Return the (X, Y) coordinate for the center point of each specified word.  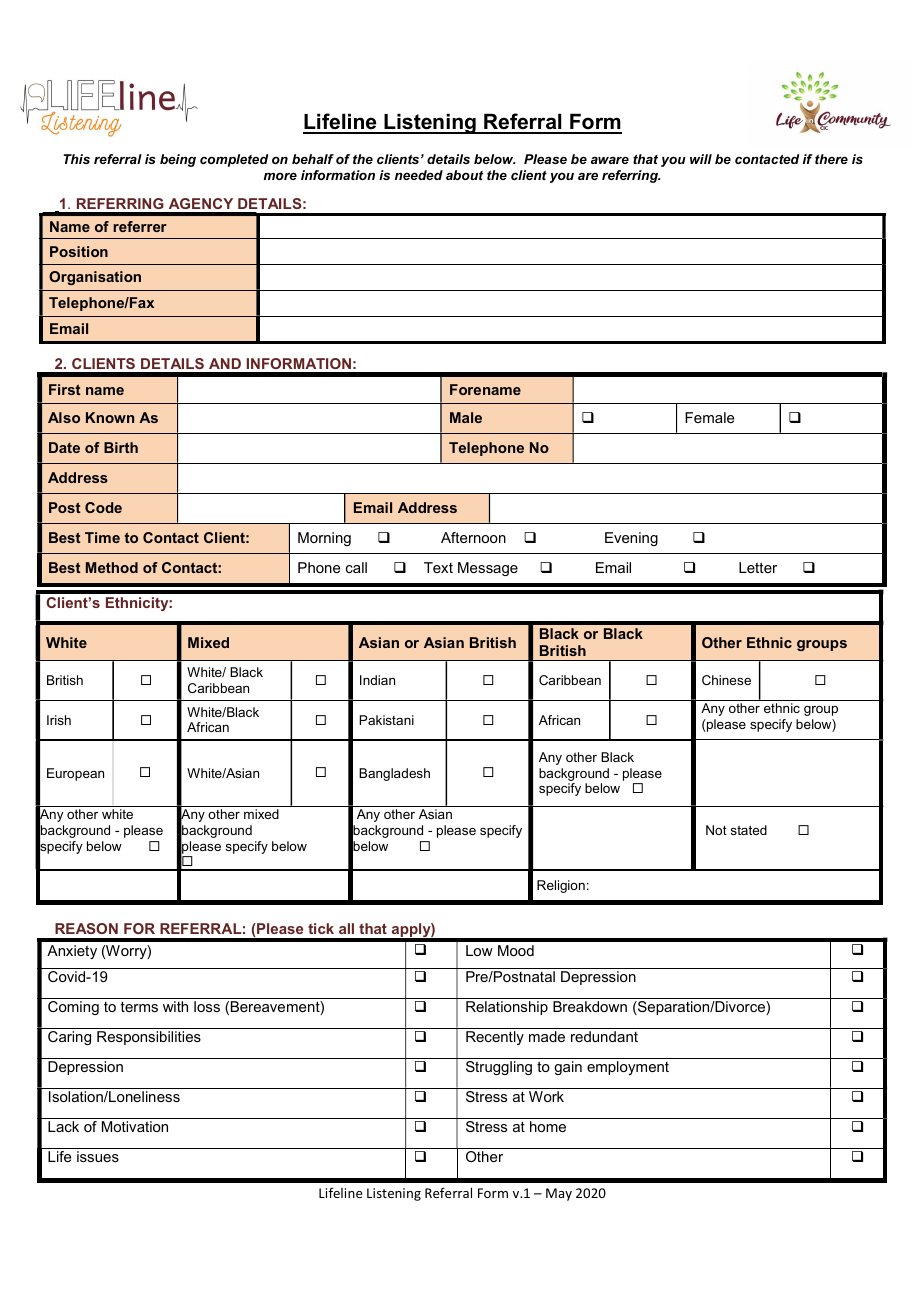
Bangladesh (394, 774)
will (701, 159)
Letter (758, 567)
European (75, 774)
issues (98, 1156)
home (548, 1126)
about (465, 175)
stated (749, 830)
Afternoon (473, 537)
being (178, 160)
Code (103, 507)
